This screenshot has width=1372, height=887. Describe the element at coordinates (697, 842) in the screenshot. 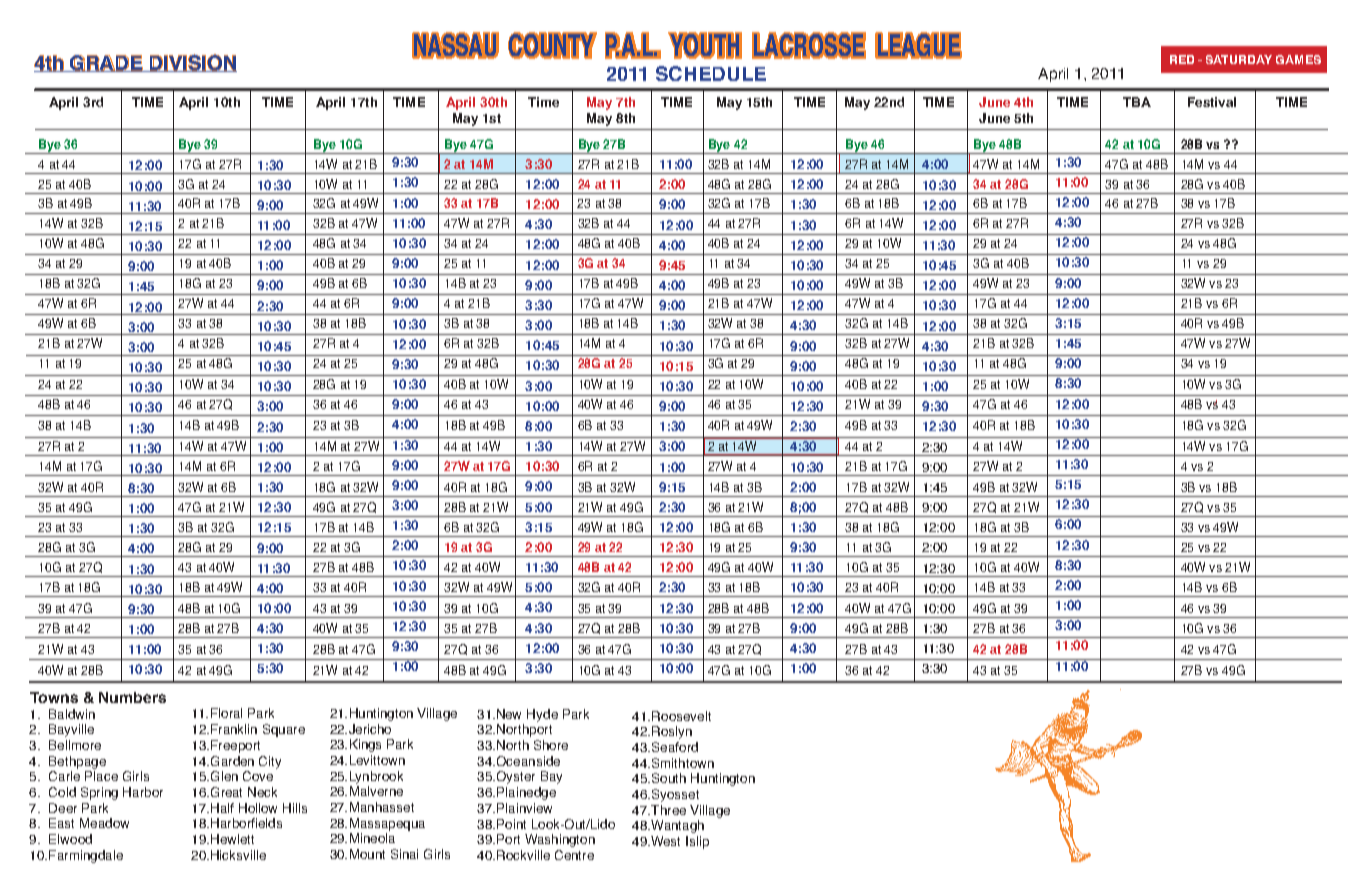

I see `Islip` at that location.
